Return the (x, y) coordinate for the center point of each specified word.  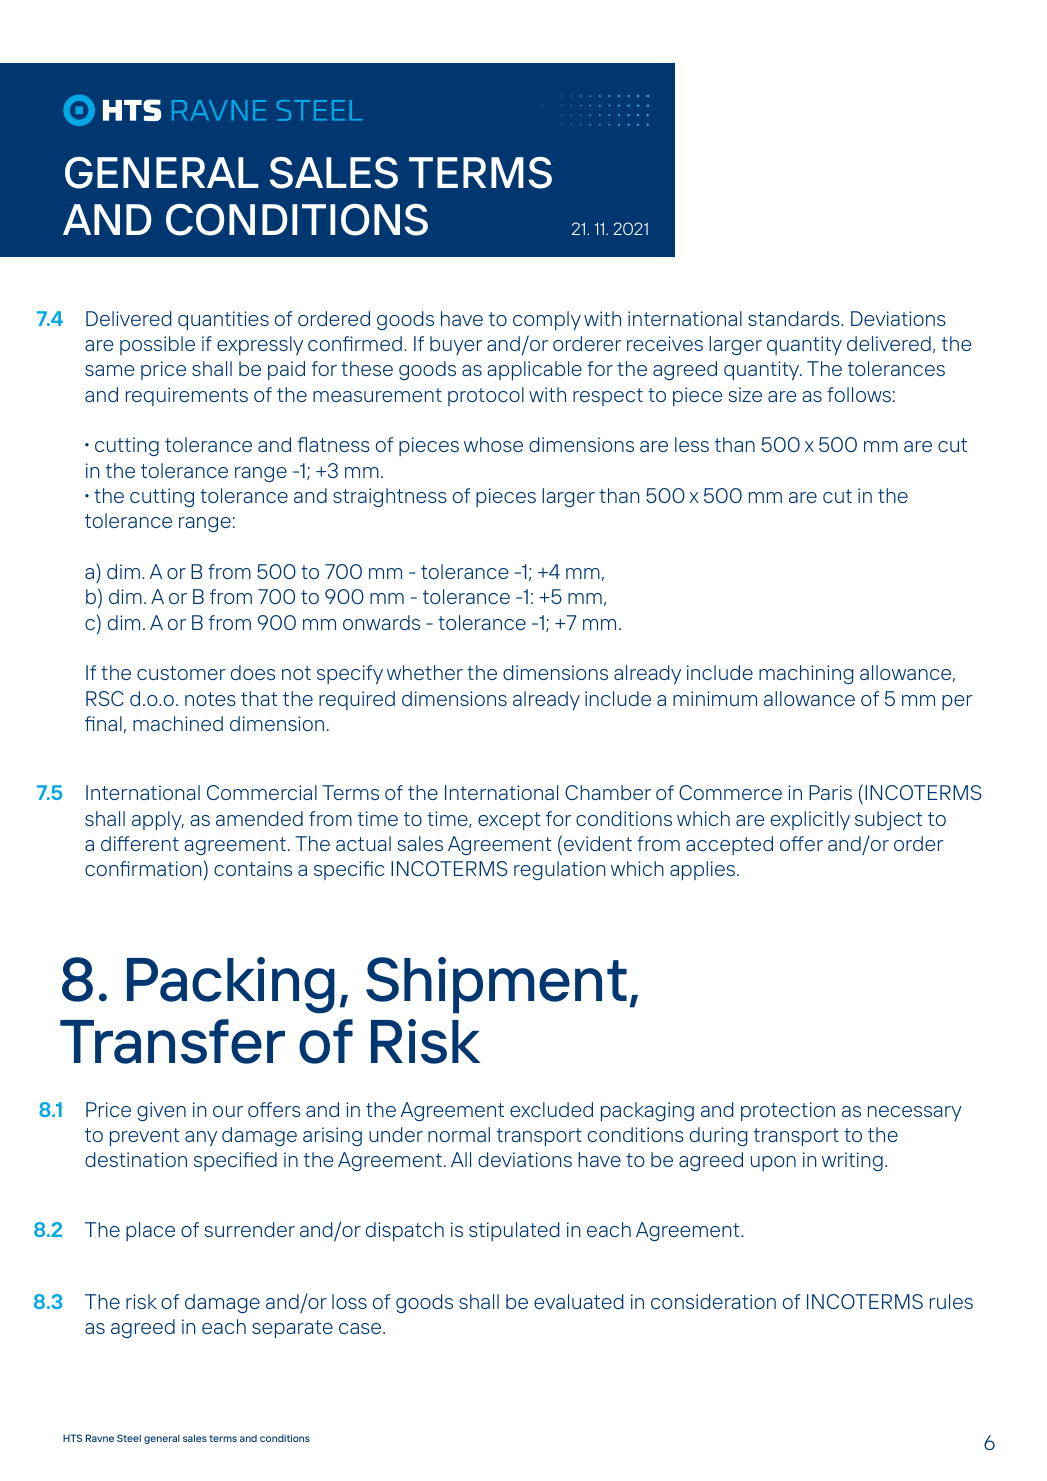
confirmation (143, 868)
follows (859, 394)
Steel (129, 1438)
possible (157, 345)
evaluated (579, 1301)
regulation (559, 870)
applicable (534, 370)
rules (951, 1301)
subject (888, 820)
